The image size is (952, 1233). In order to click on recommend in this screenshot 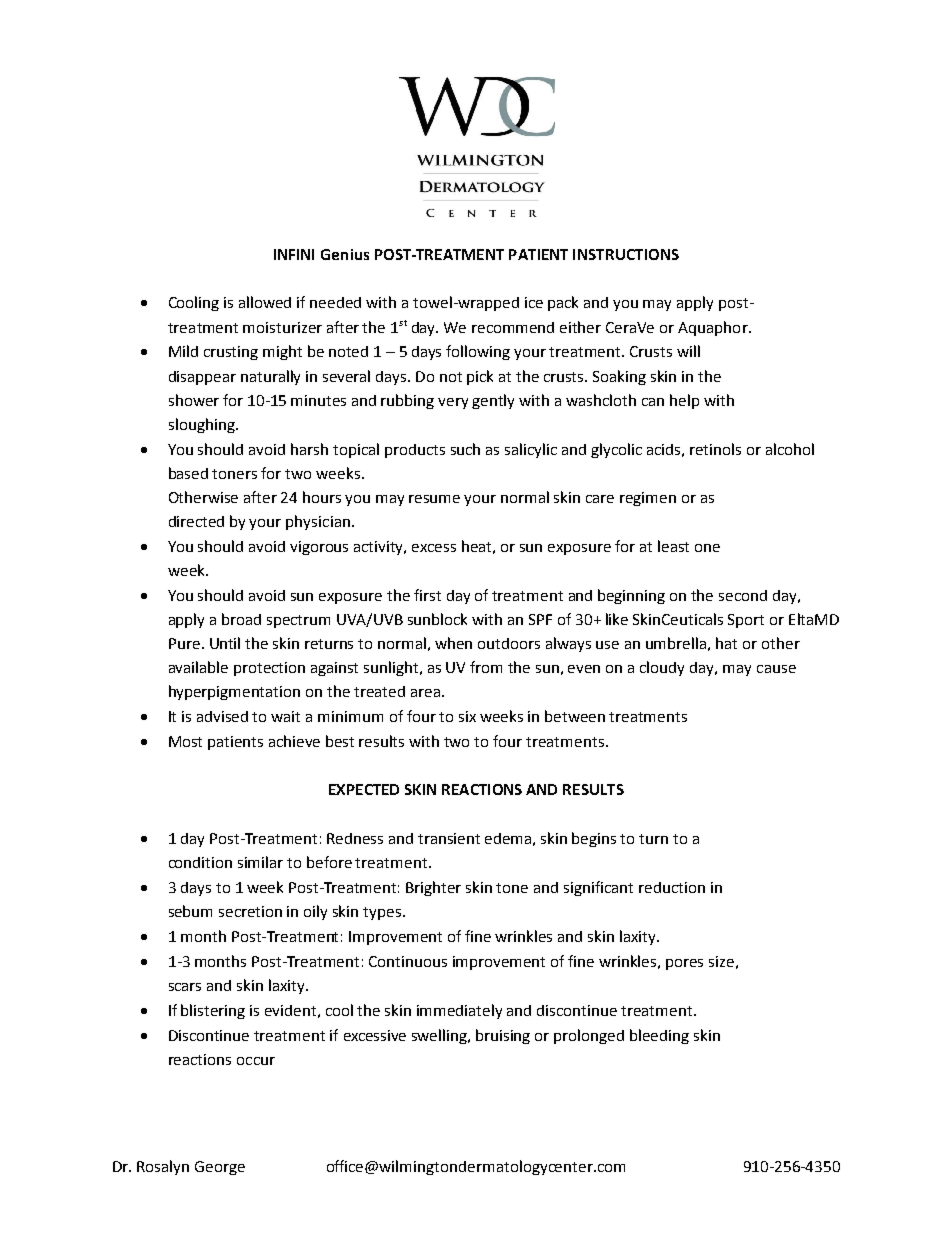, I will do `click(513, 327)`.
